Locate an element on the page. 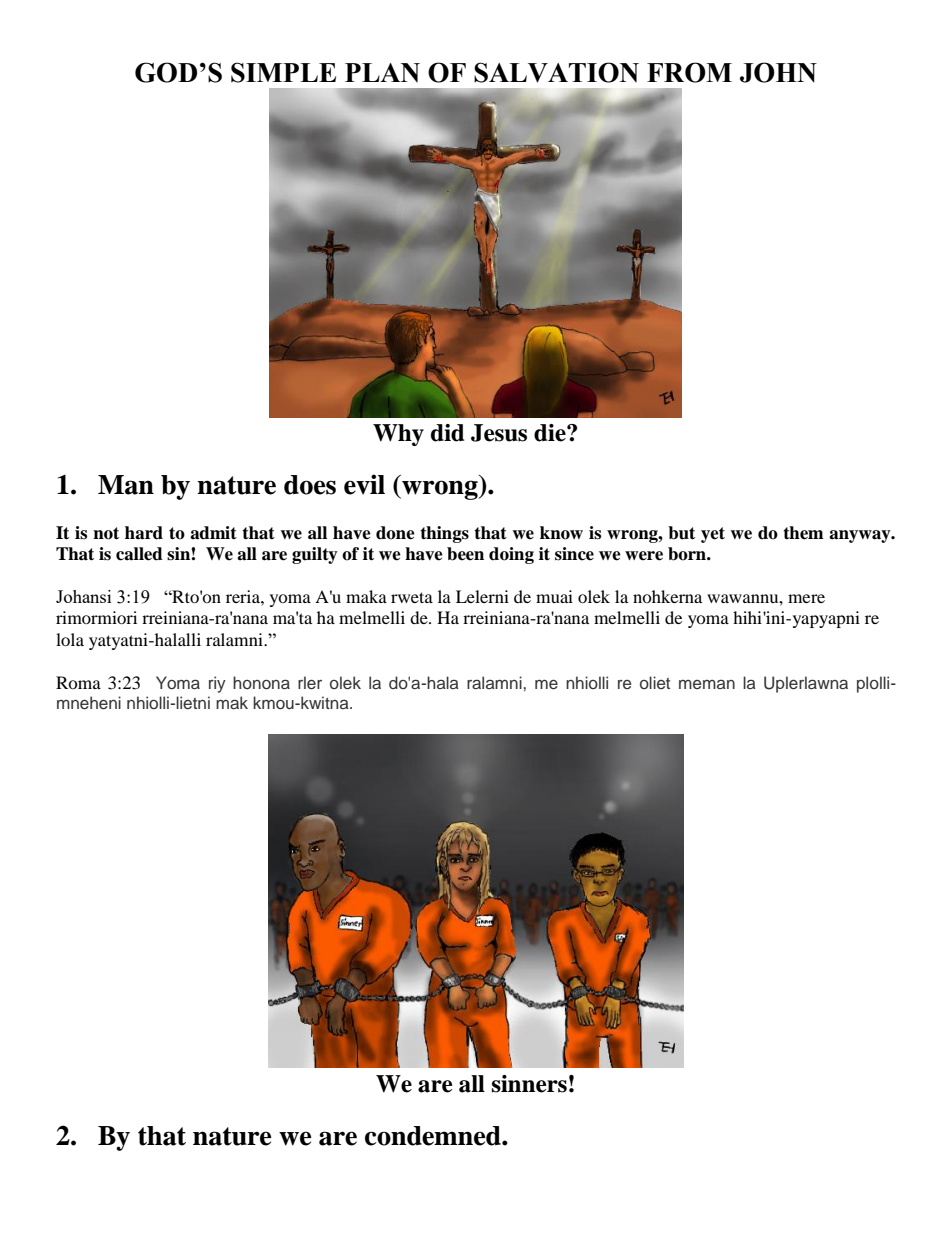  PLAN is located at coordinates (382, 73).
